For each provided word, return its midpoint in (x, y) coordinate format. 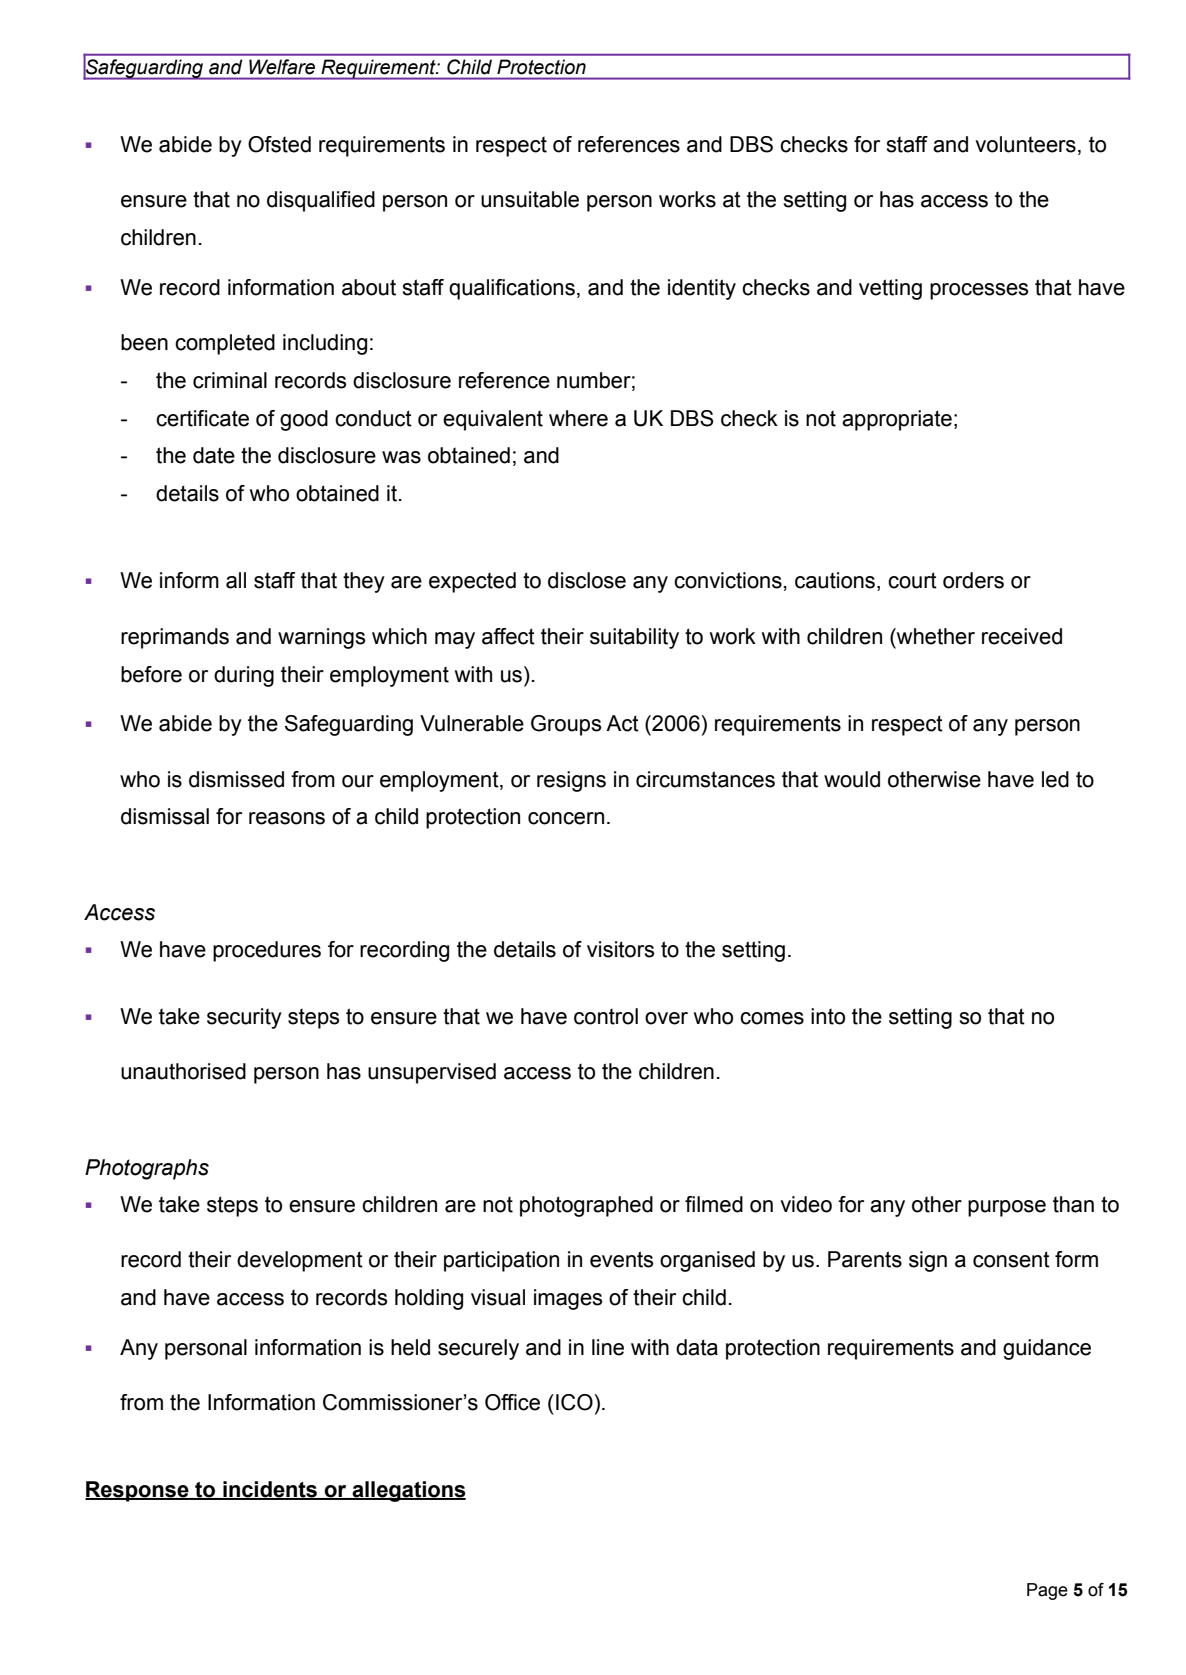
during (244, 676)
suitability (634, 638)
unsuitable (530, 199)
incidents (270, 1490)
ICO (574, 1402)
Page (1047, 1591)
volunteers (1025, 144)
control (606, 1016)
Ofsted (279, 144)
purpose (1007, 1208)
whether (935, 636)
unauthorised (183, 1071)
